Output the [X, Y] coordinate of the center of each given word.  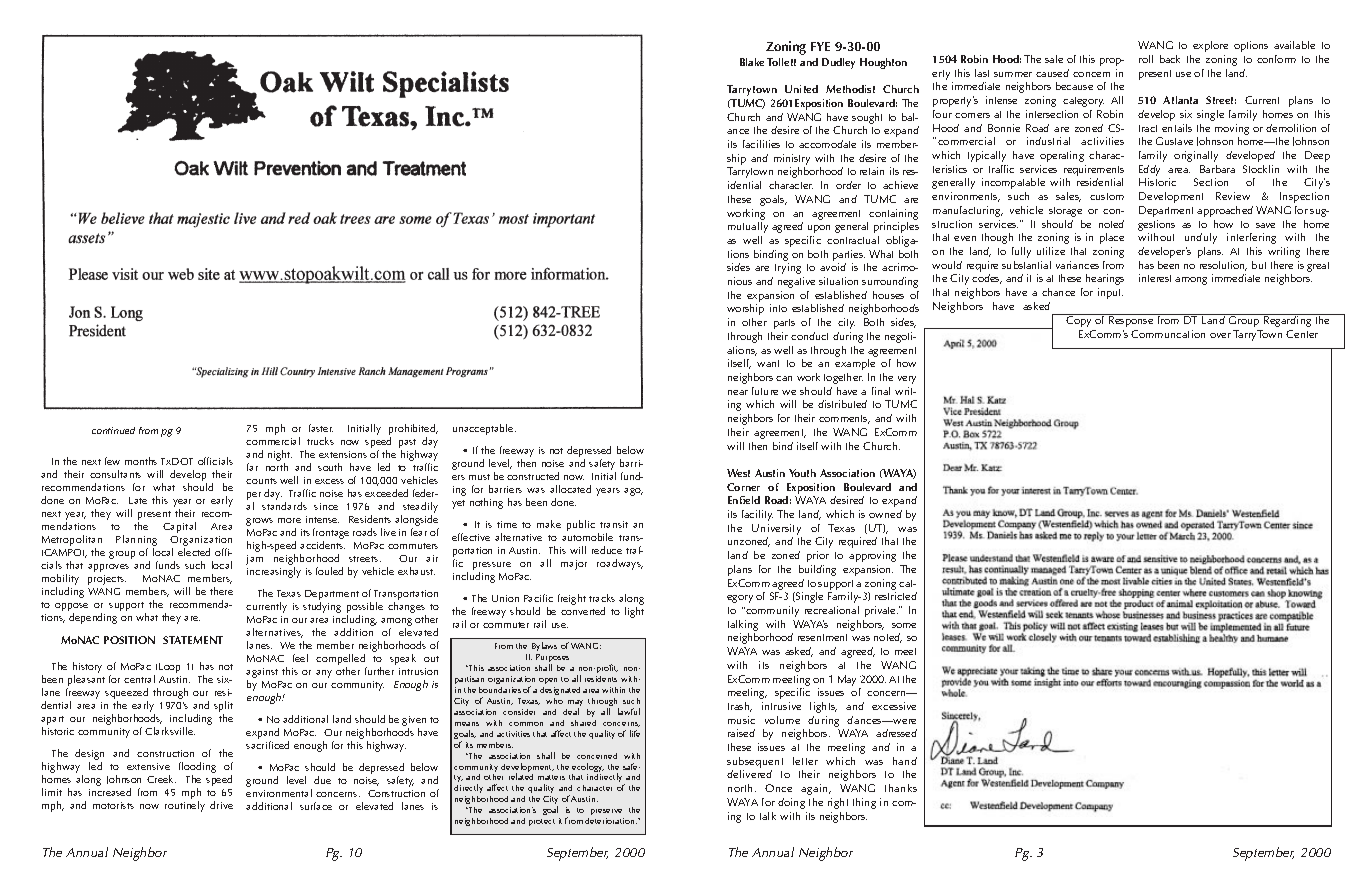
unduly [1201, 238]
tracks [602, 598]
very [907, 380]
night [280, 457]
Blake [752, 62]
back [1170, 59]
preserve [607, 814]
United [801, 89]
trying [788, 268]
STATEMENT [193, 640]
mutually [748, 227]
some [904, 625]
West [738, 473]
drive [221, 805]
